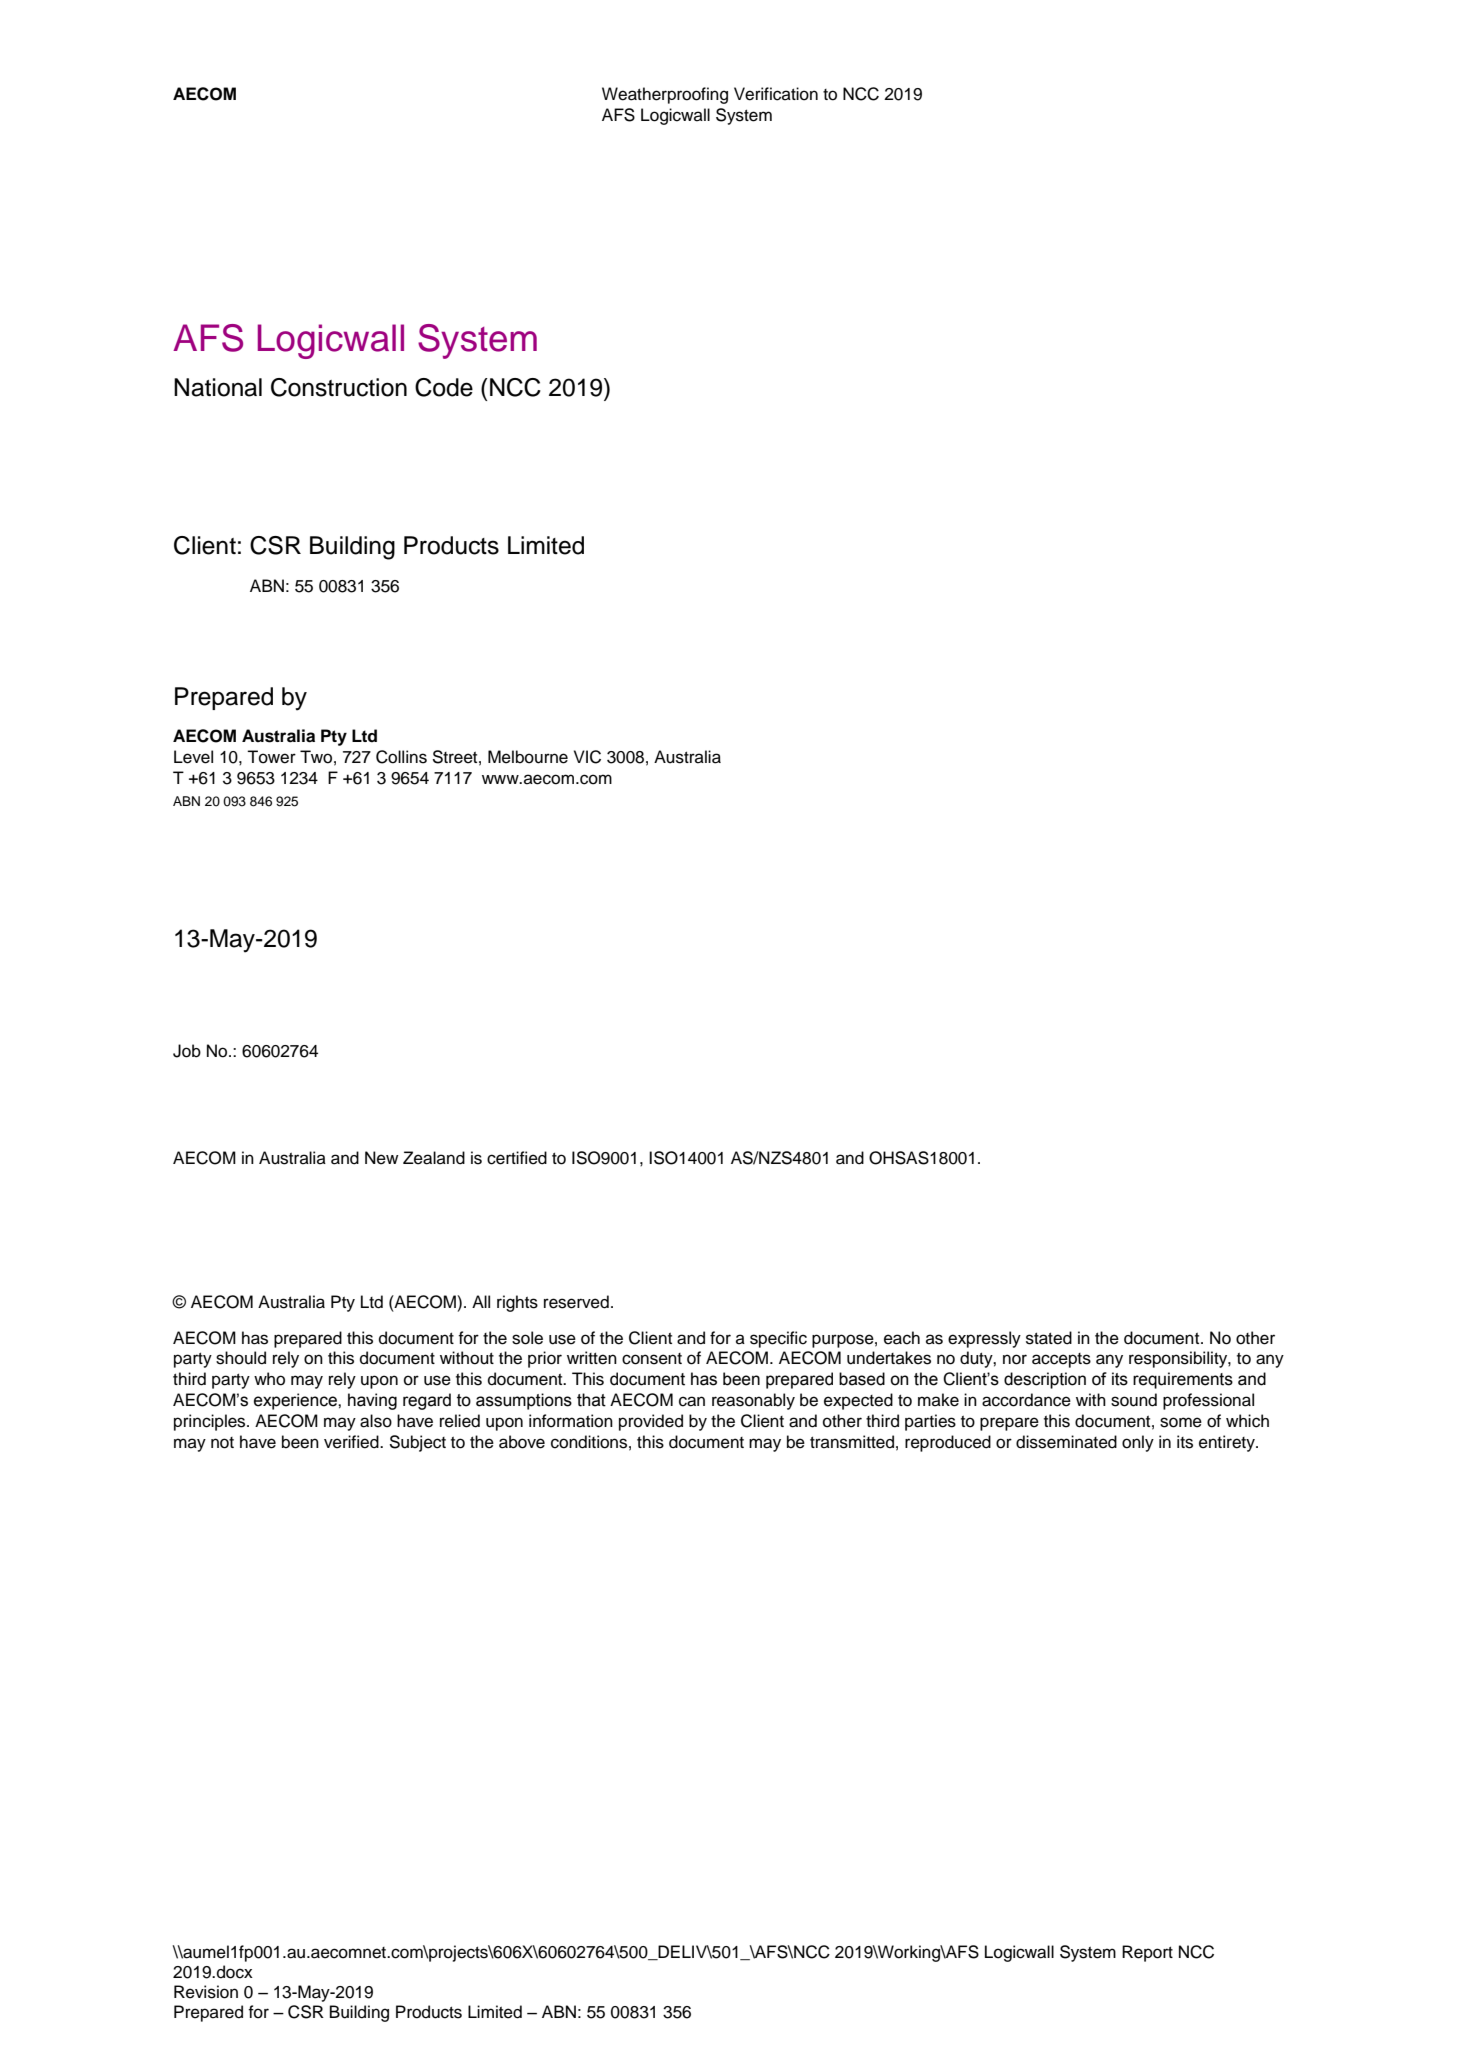  What do you see at coordinates (1049, 1338) in the document?
I see `stated` at bounding box center [1049, 1338].
